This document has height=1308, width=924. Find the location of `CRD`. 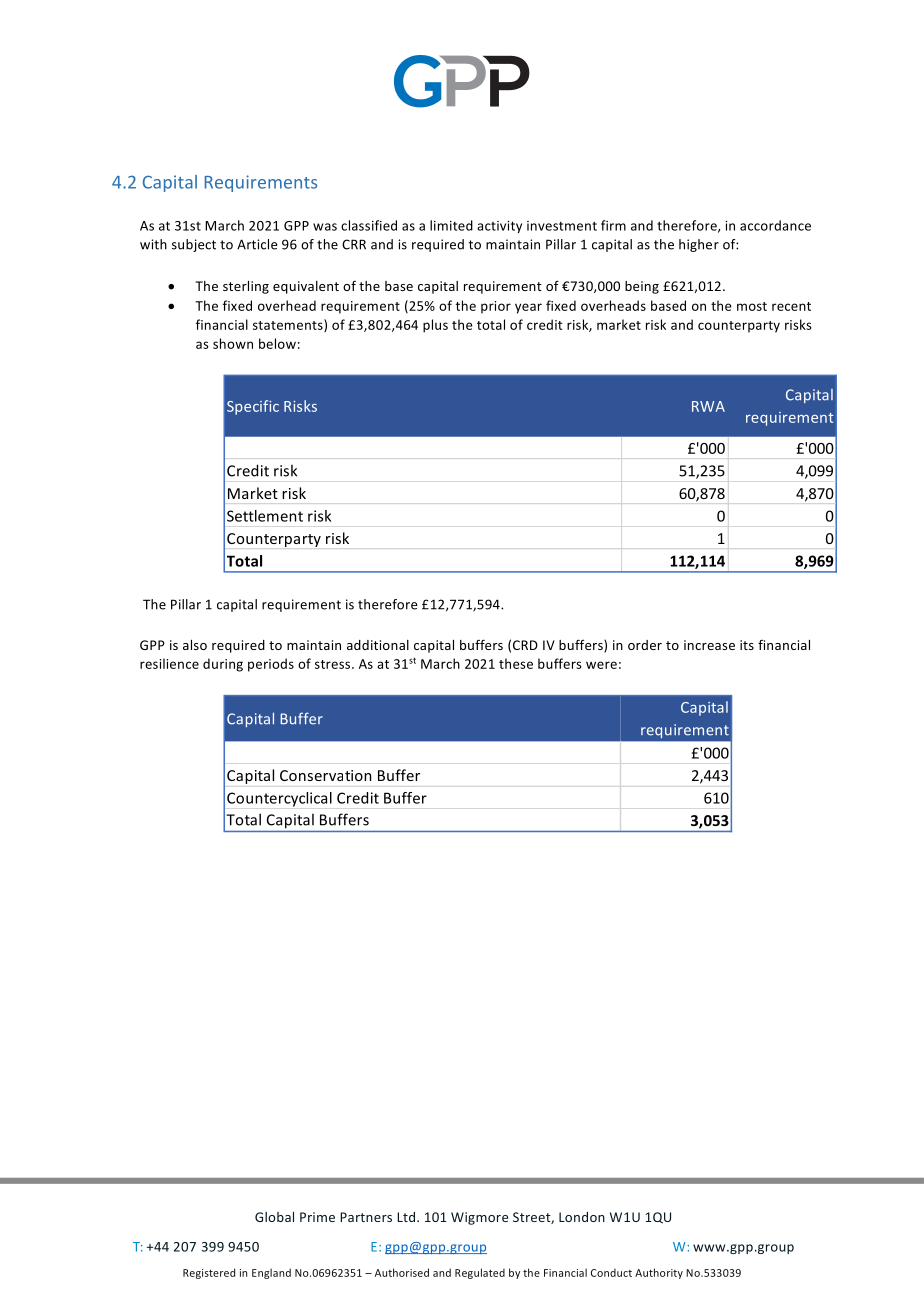

CRD is located at coordinates (525, 645).
